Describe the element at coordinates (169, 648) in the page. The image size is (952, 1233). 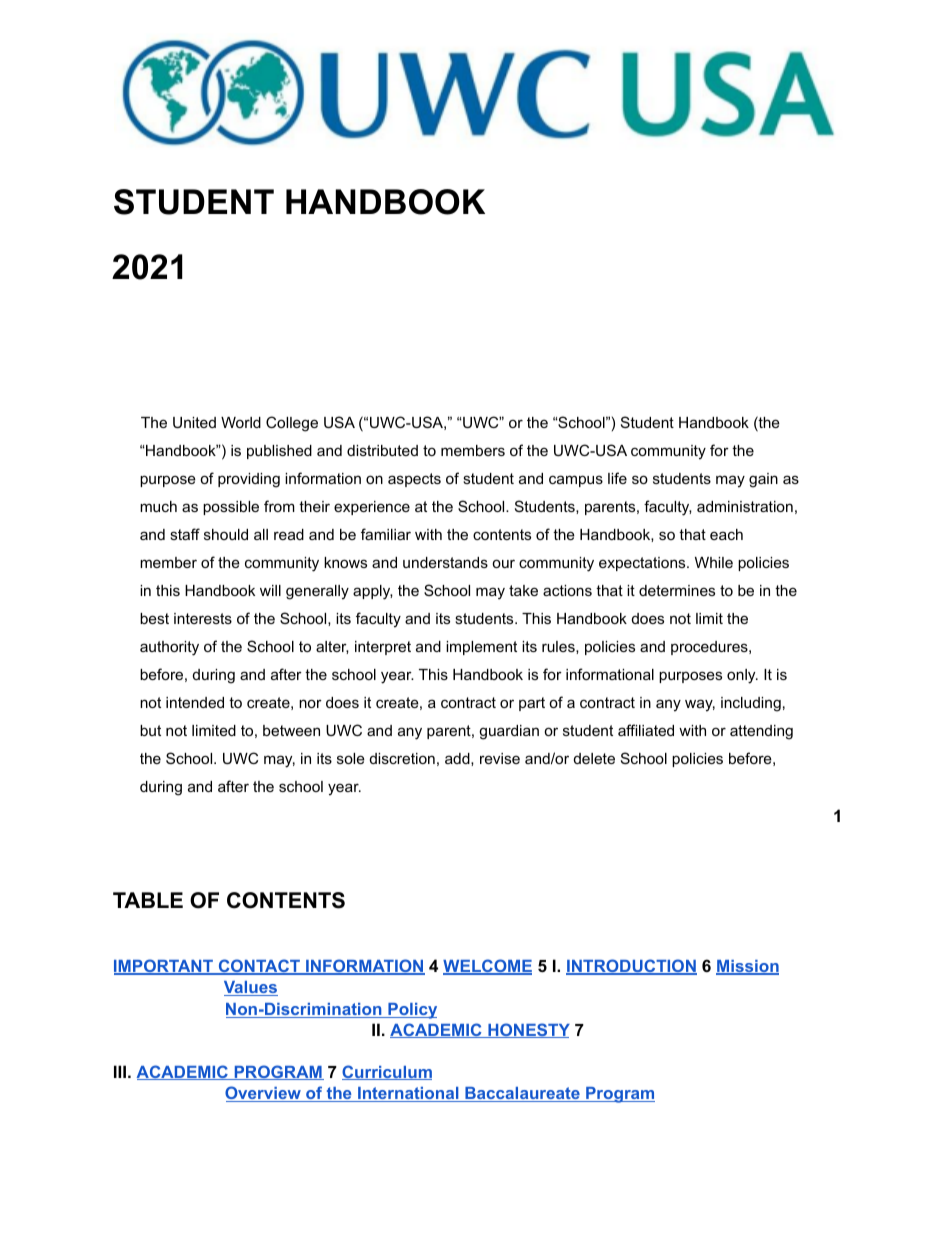
I see `authority` at that location.
